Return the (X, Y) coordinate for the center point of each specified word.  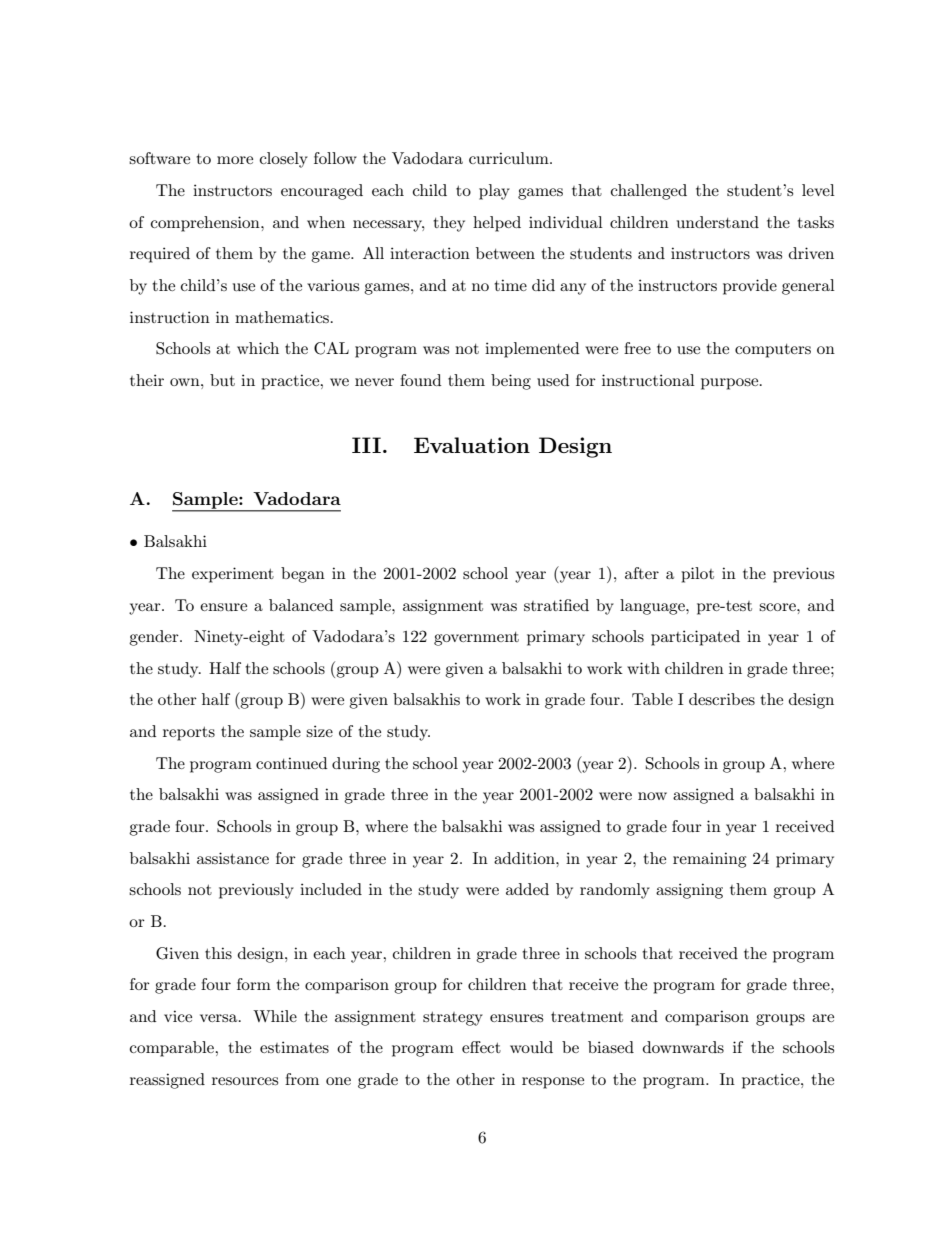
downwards (683, 1047)
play (494, 192)
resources (245, 1081)
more (235, 160)
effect (481, 1047)
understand (718, 222)
